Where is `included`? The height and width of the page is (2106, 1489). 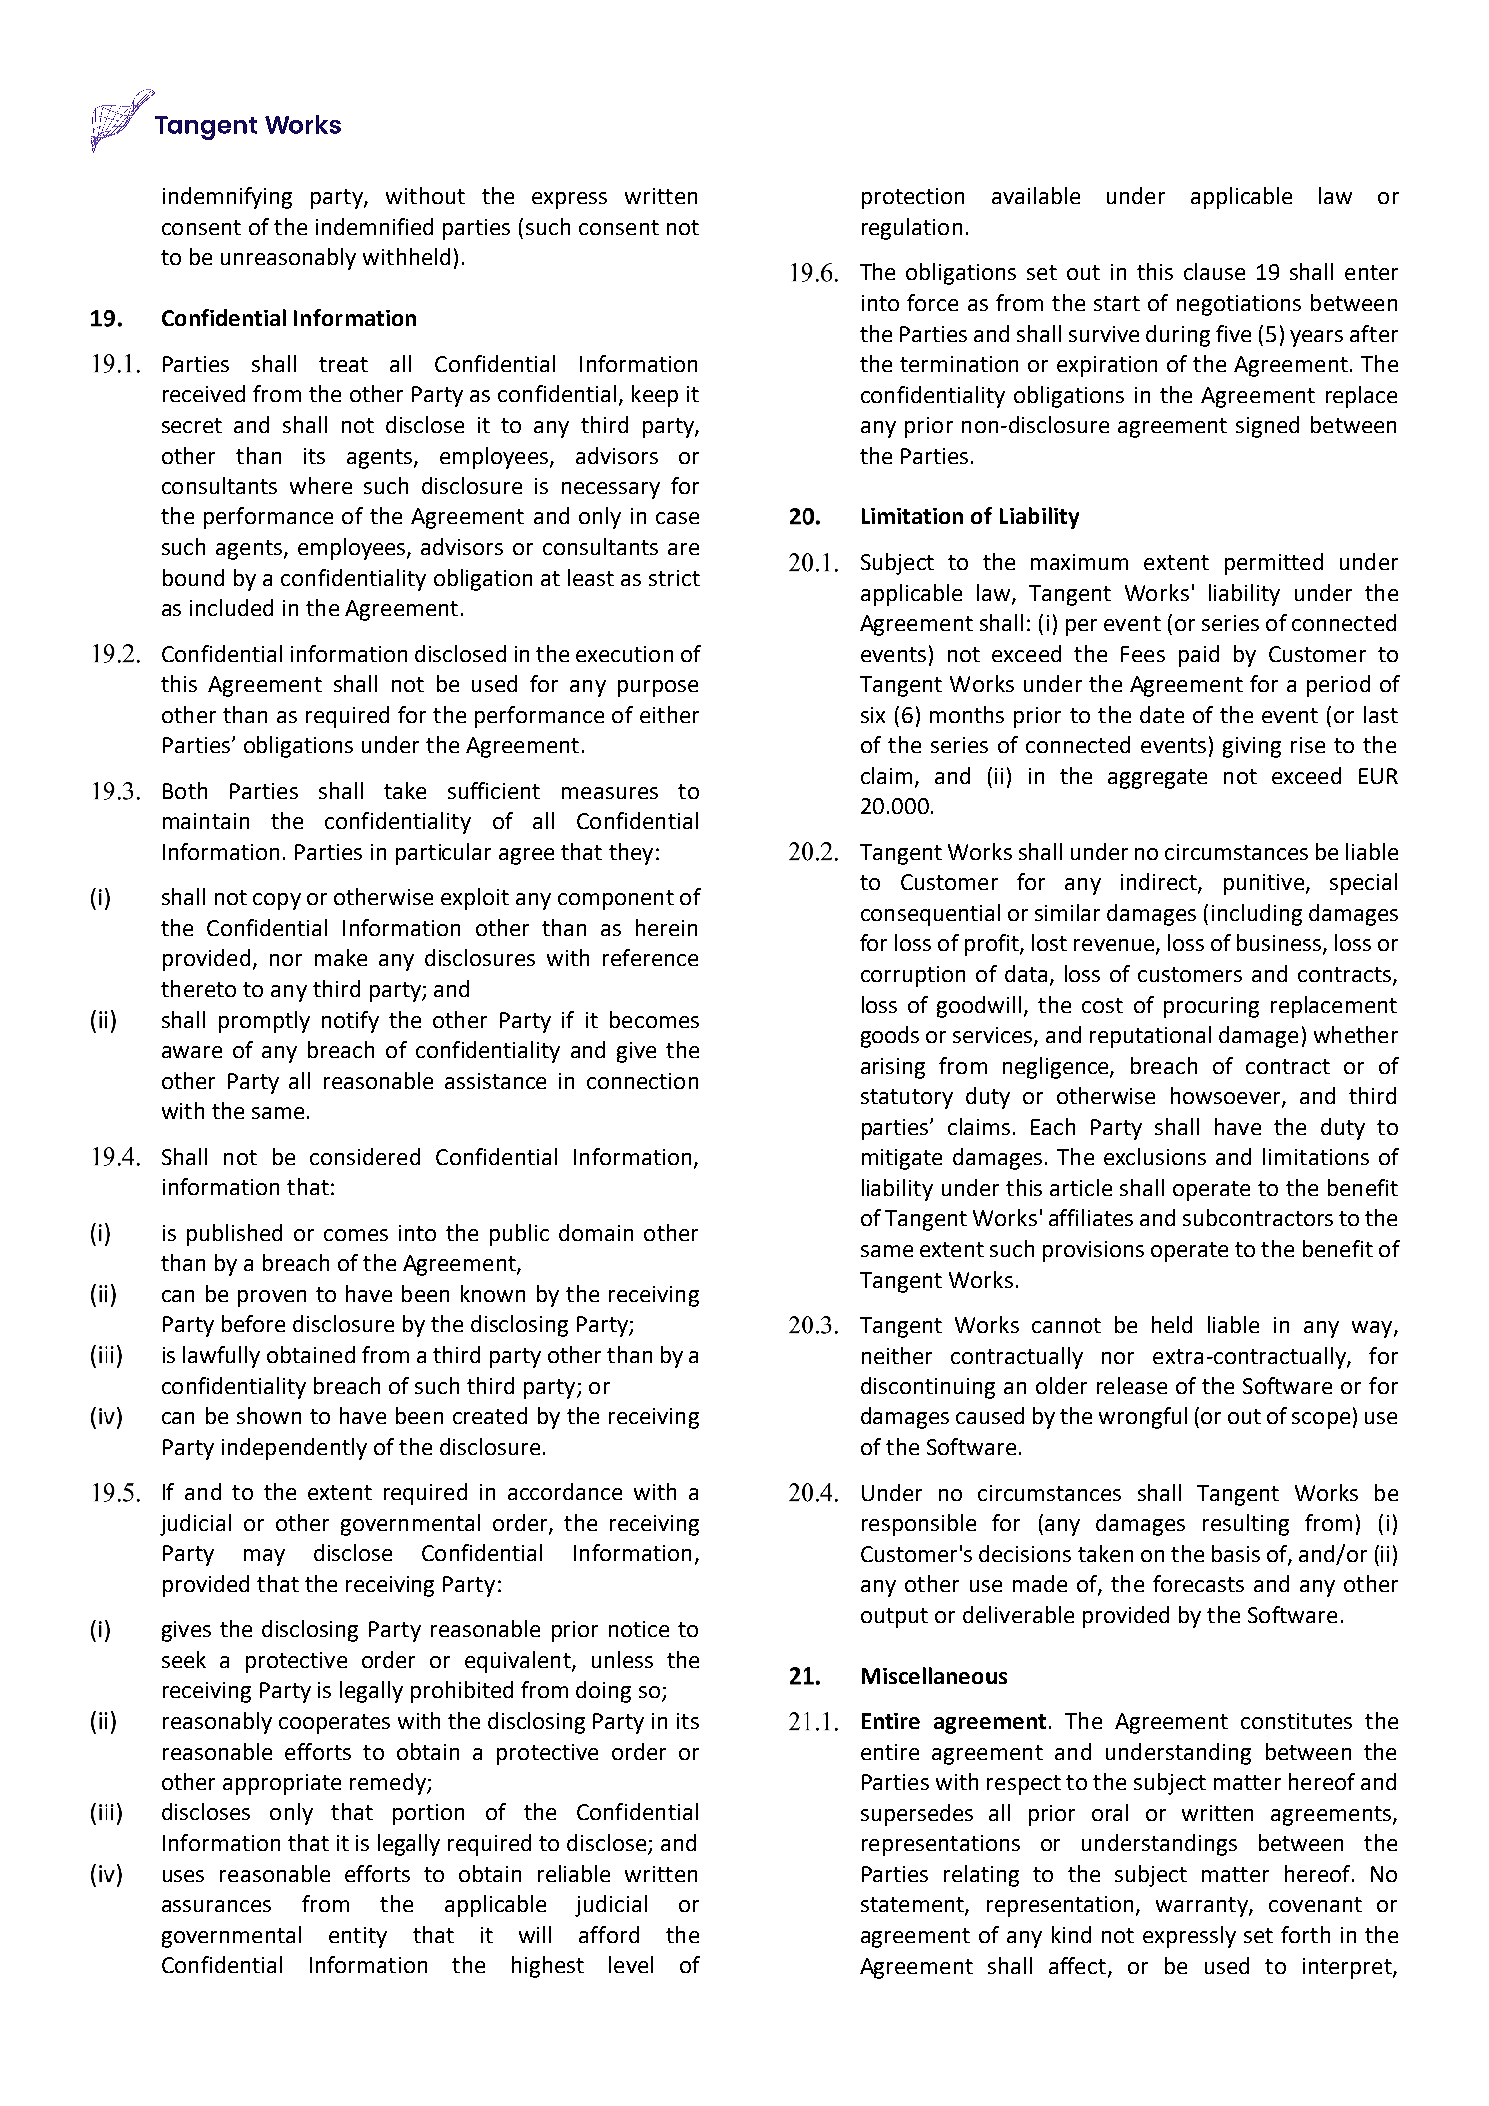
included is located at coordinates (231, 607).
